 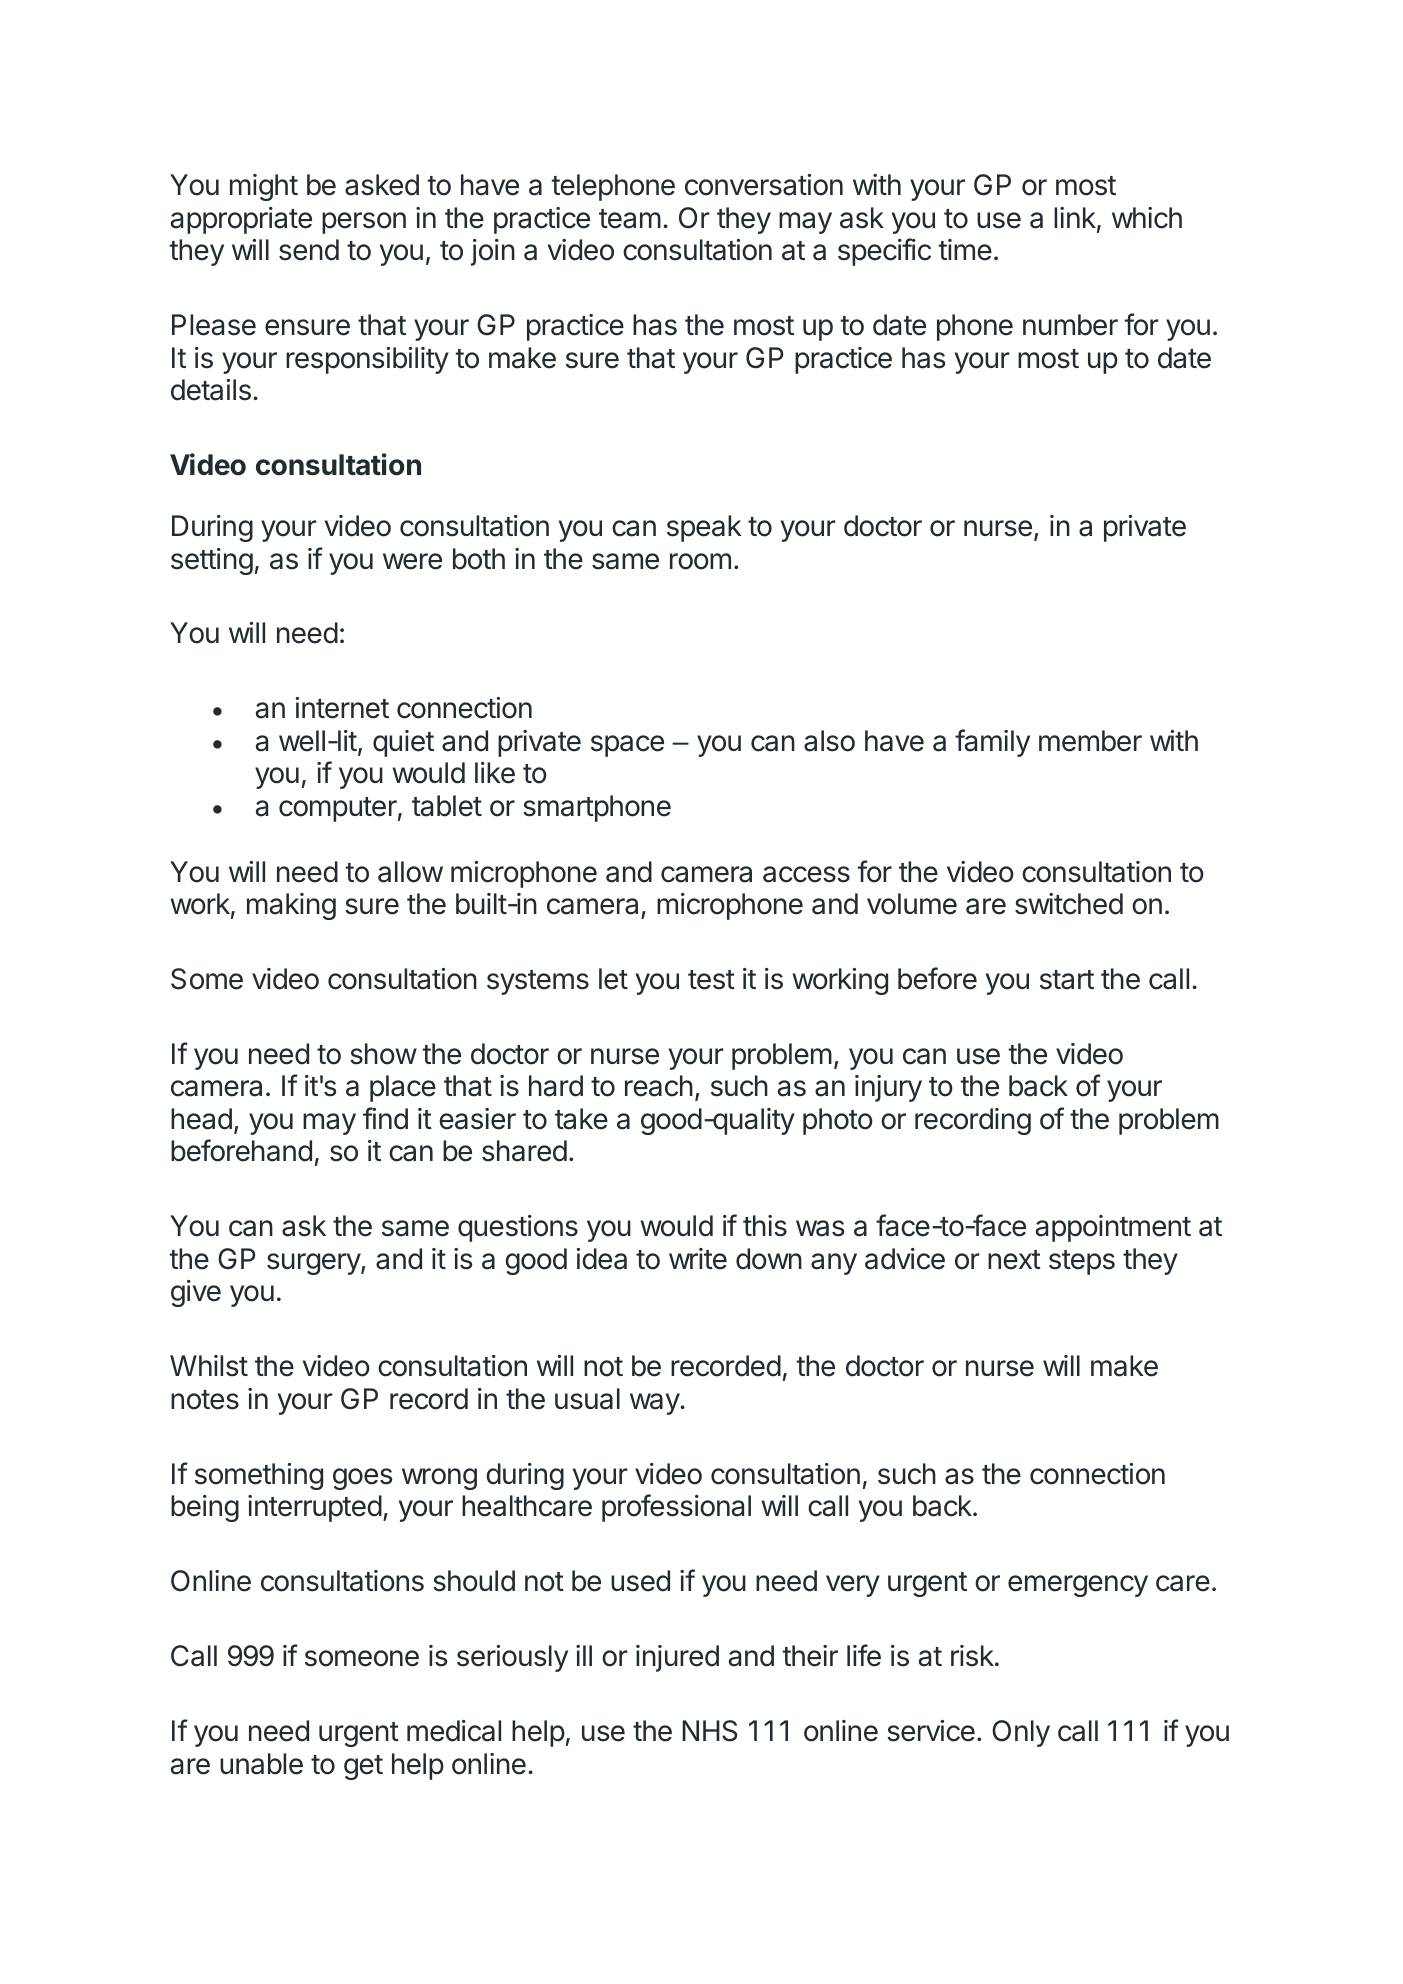 I want to click on space, so click(x=627, y=746).
